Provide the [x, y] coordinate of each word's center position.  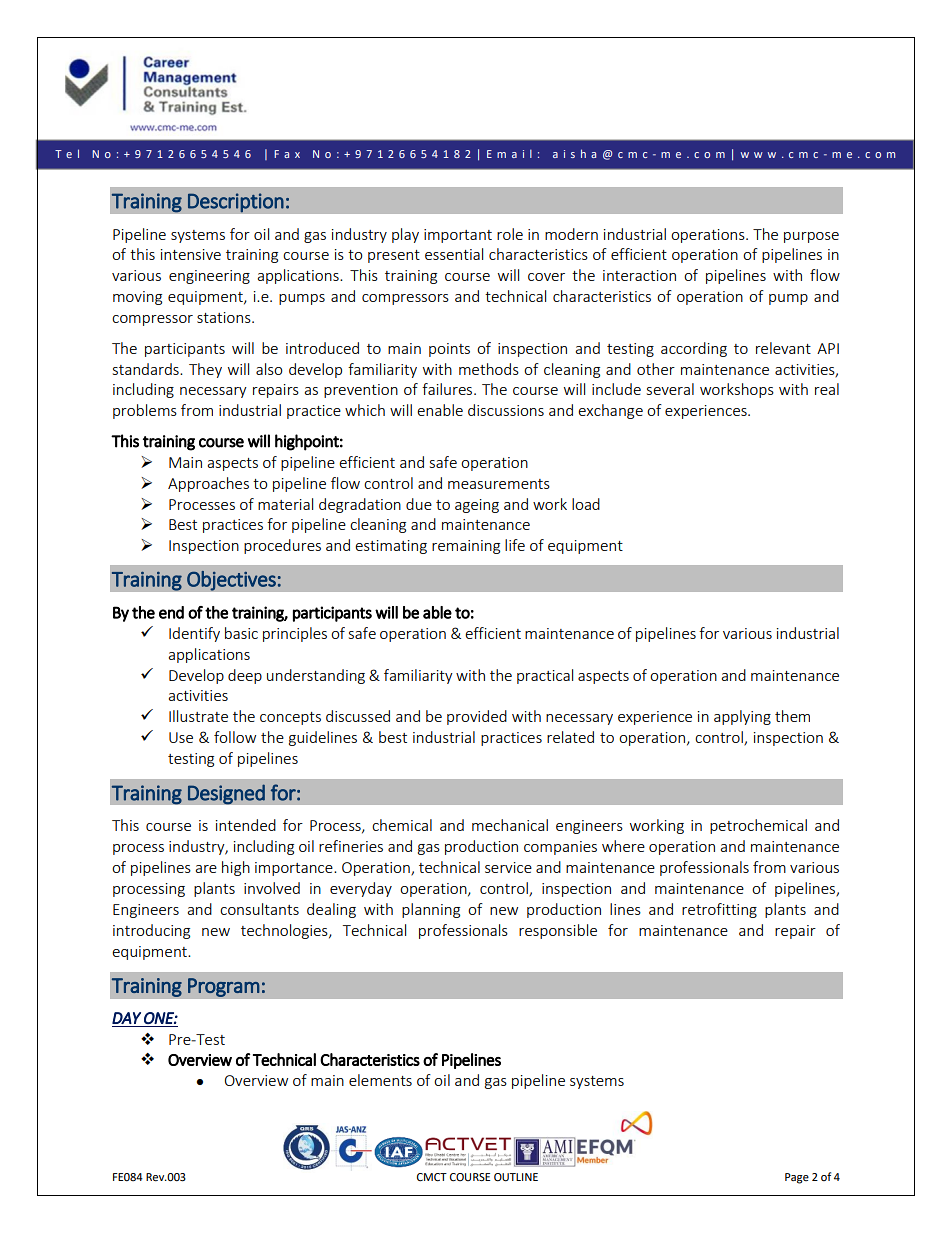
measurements [499, 484]
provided [477, 717]
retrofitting [719, 910]
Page [797, 1178]
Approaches [208, 484]
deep [245, 676]
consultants [259, 909]
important [458, 236]
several [670, 389]
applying [742, 717]
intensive [191, 254]
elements [380, 1080]
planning [431, 910]
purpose [811, 237]
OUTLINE [516, 1177]
